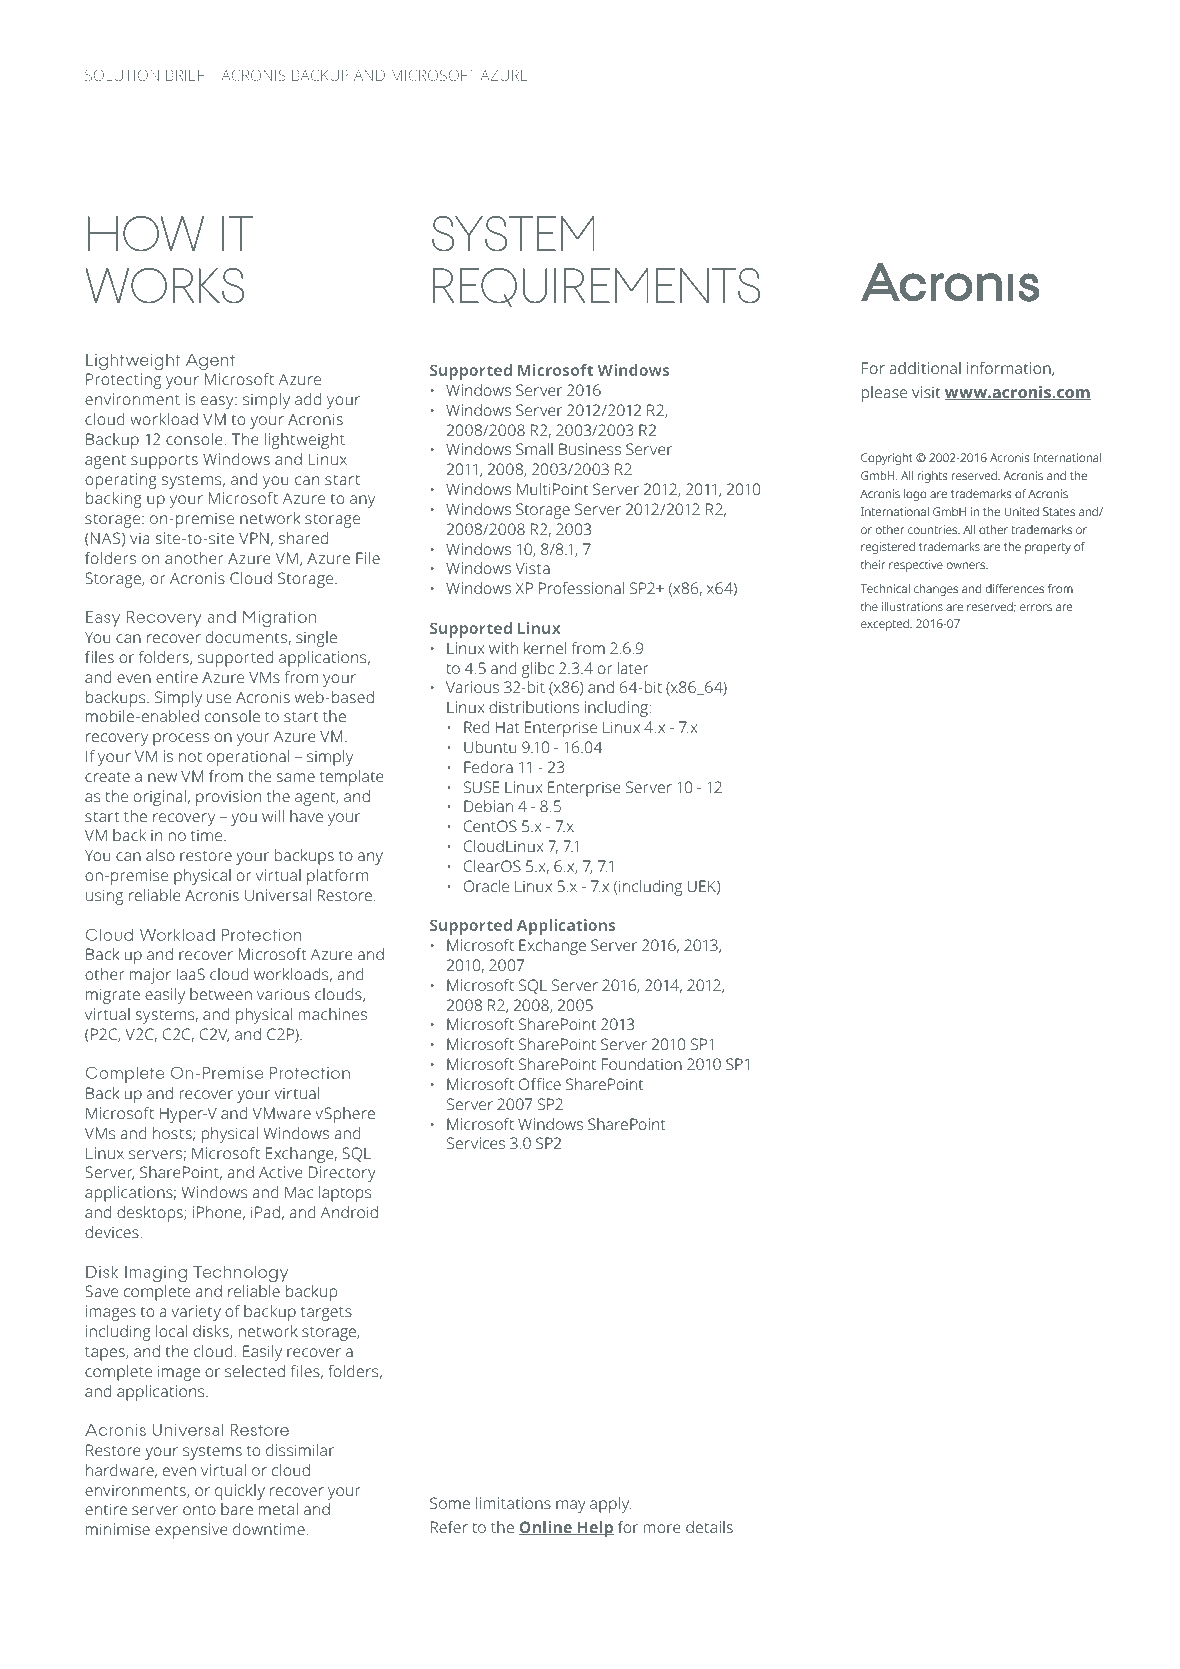 Image resolution: width=1180 pixels, height=1669 pixels. I want to click on provision, so click(228, 798).
